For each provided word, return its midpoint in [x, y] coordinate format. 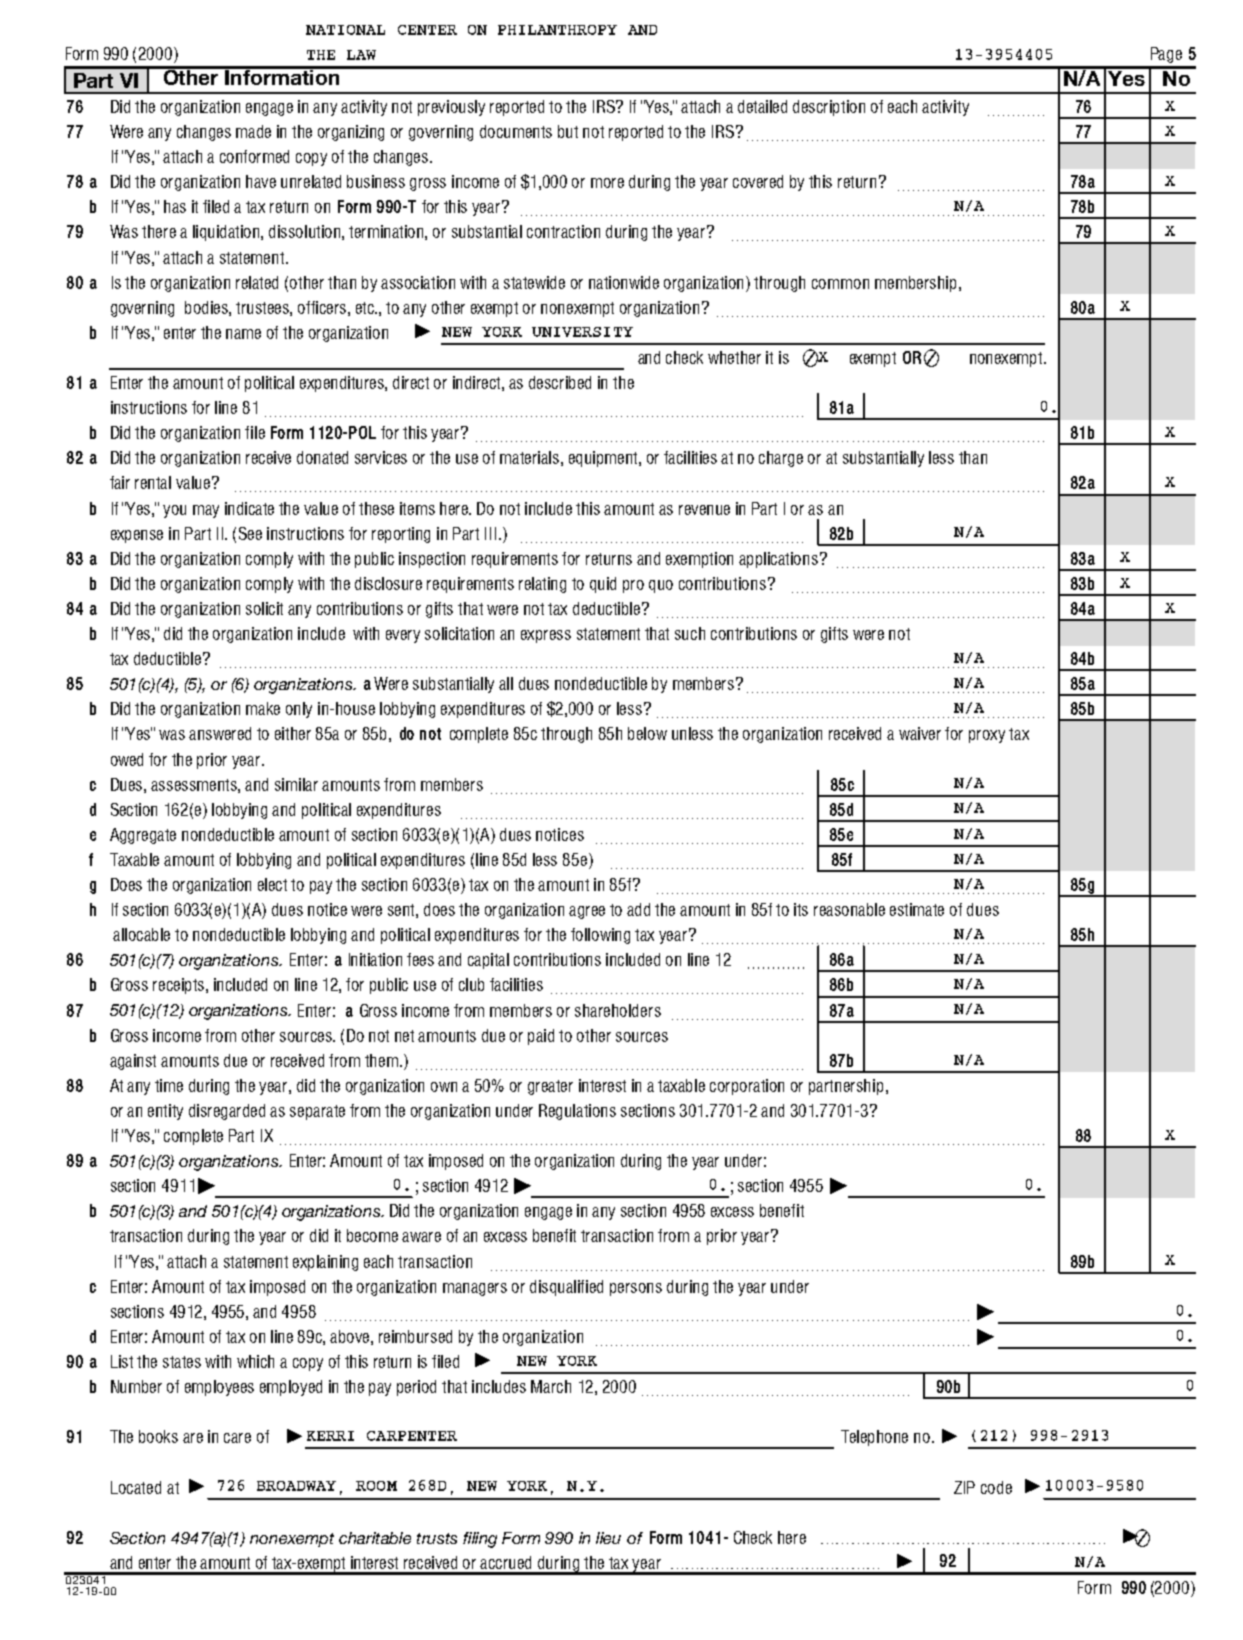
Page [1166, 55]
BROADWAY [296, 1486]
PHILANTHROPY [557, 30]
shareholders [618, 1010]
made [253, 131]
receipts [180, 986]
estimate [917, 909]
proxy [987, 736]
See [250, 533]
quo [661, 586]
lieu [608, 1538]
